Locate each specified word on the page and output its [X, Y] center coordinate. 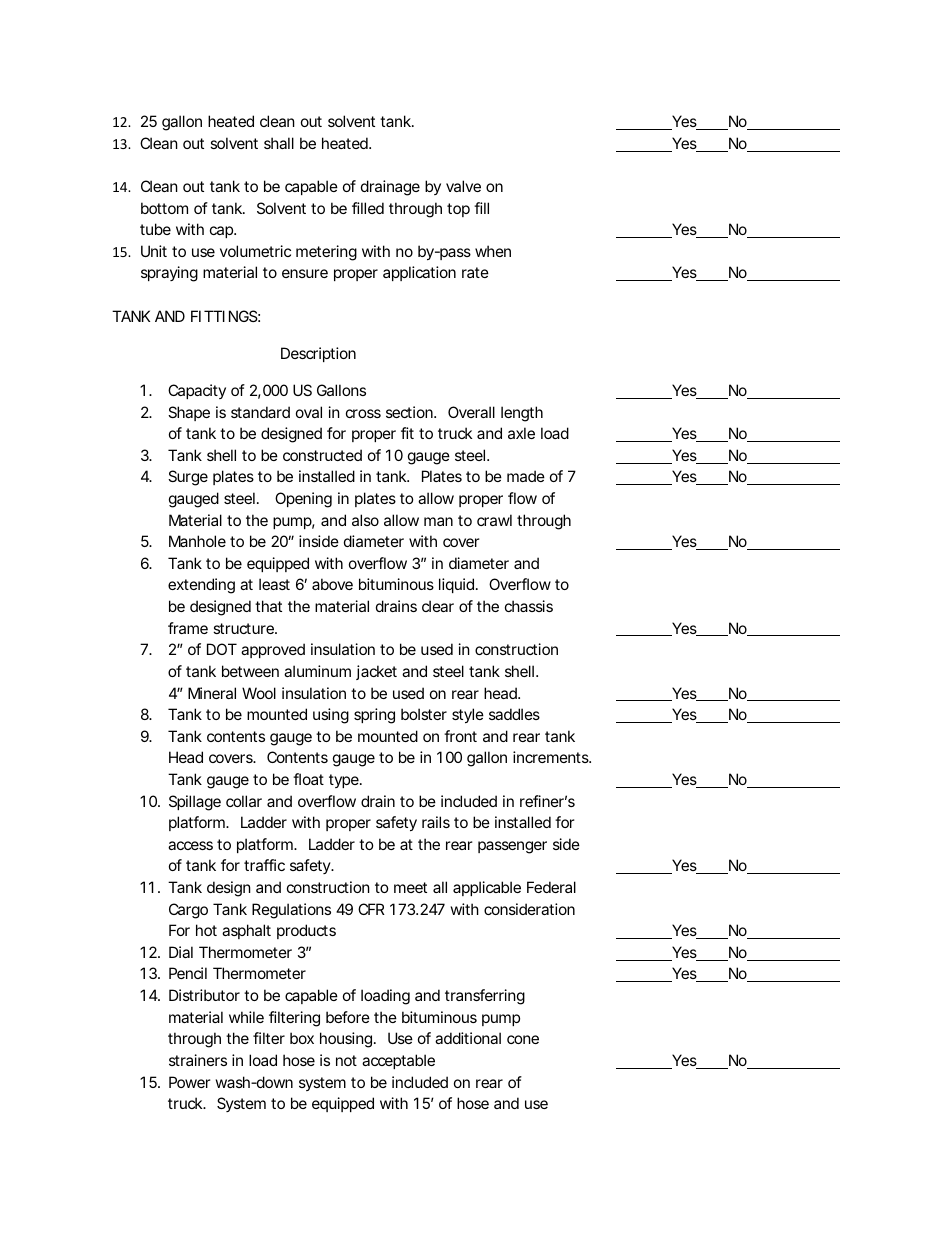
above [332, 584]
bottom [164, 208]
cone [523, 1039]
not [346, 1060]
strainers [198, 1060]
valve [463, 186]
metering [326, 253]
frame [188, 628]
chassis [529, 606]
